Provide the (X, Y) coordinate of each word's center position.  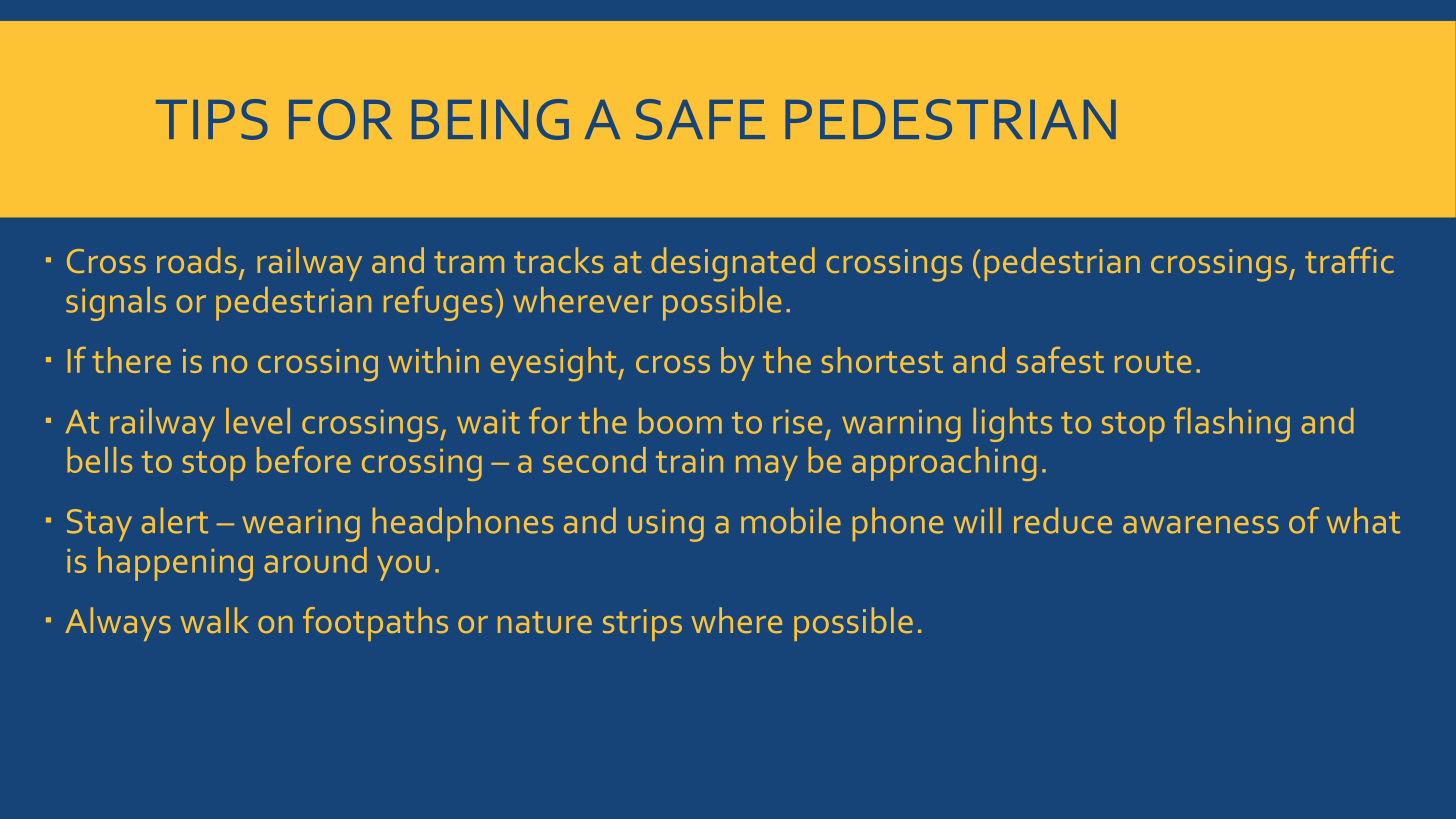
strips (642, 625)
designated (733, 264)
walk (214, 620)
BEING (490, 119)
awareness (1201, 525)
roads (196, 260)
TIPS (212, 119)
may (767, 468)
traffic (1349, 260)
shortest (882, 360)
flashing (1232, 424)
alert (175, 520)
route (1153, 362)
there (131, 360)
